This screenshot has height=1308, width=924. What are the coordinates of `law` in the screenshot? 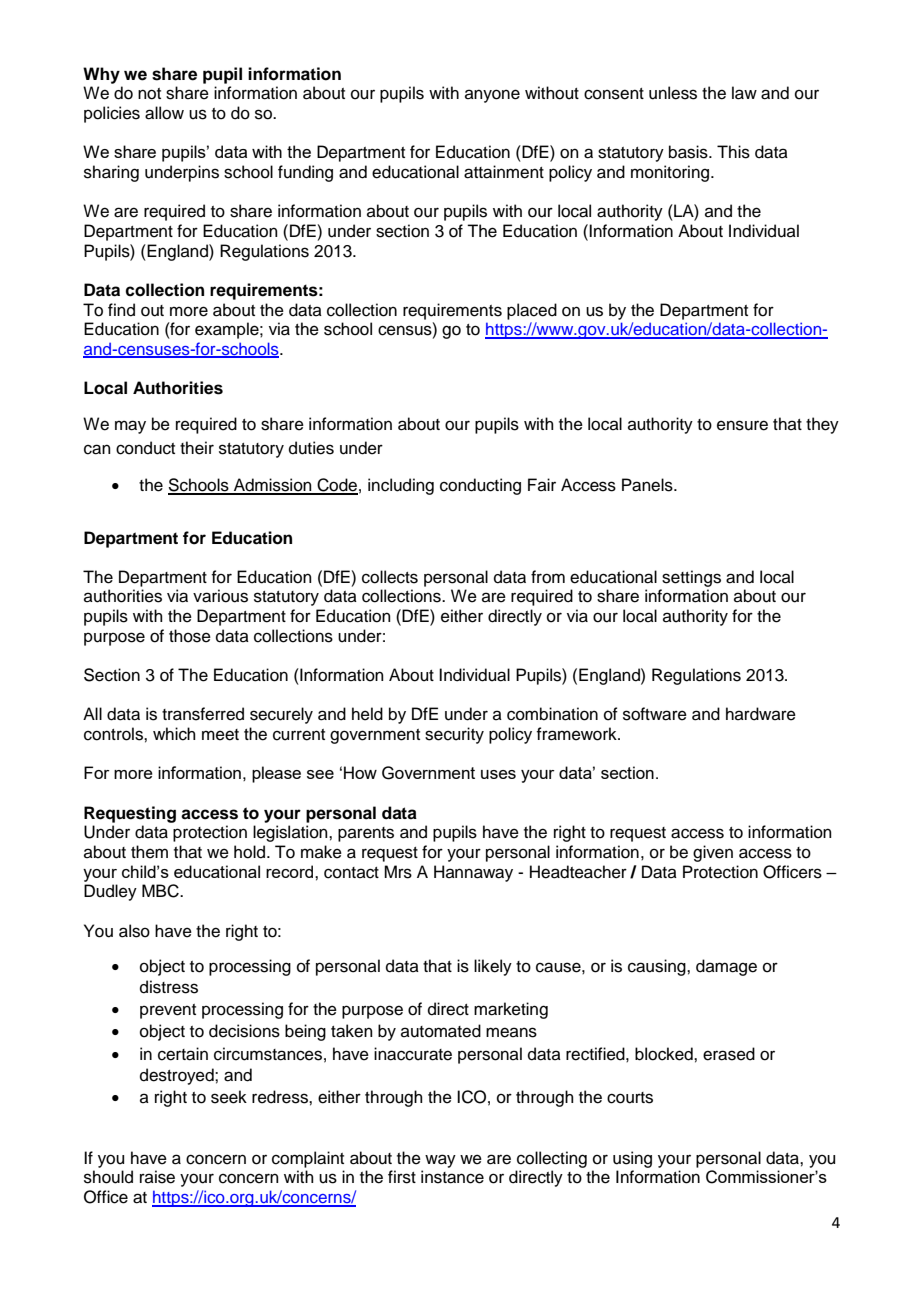 It's located at (744, 93).
